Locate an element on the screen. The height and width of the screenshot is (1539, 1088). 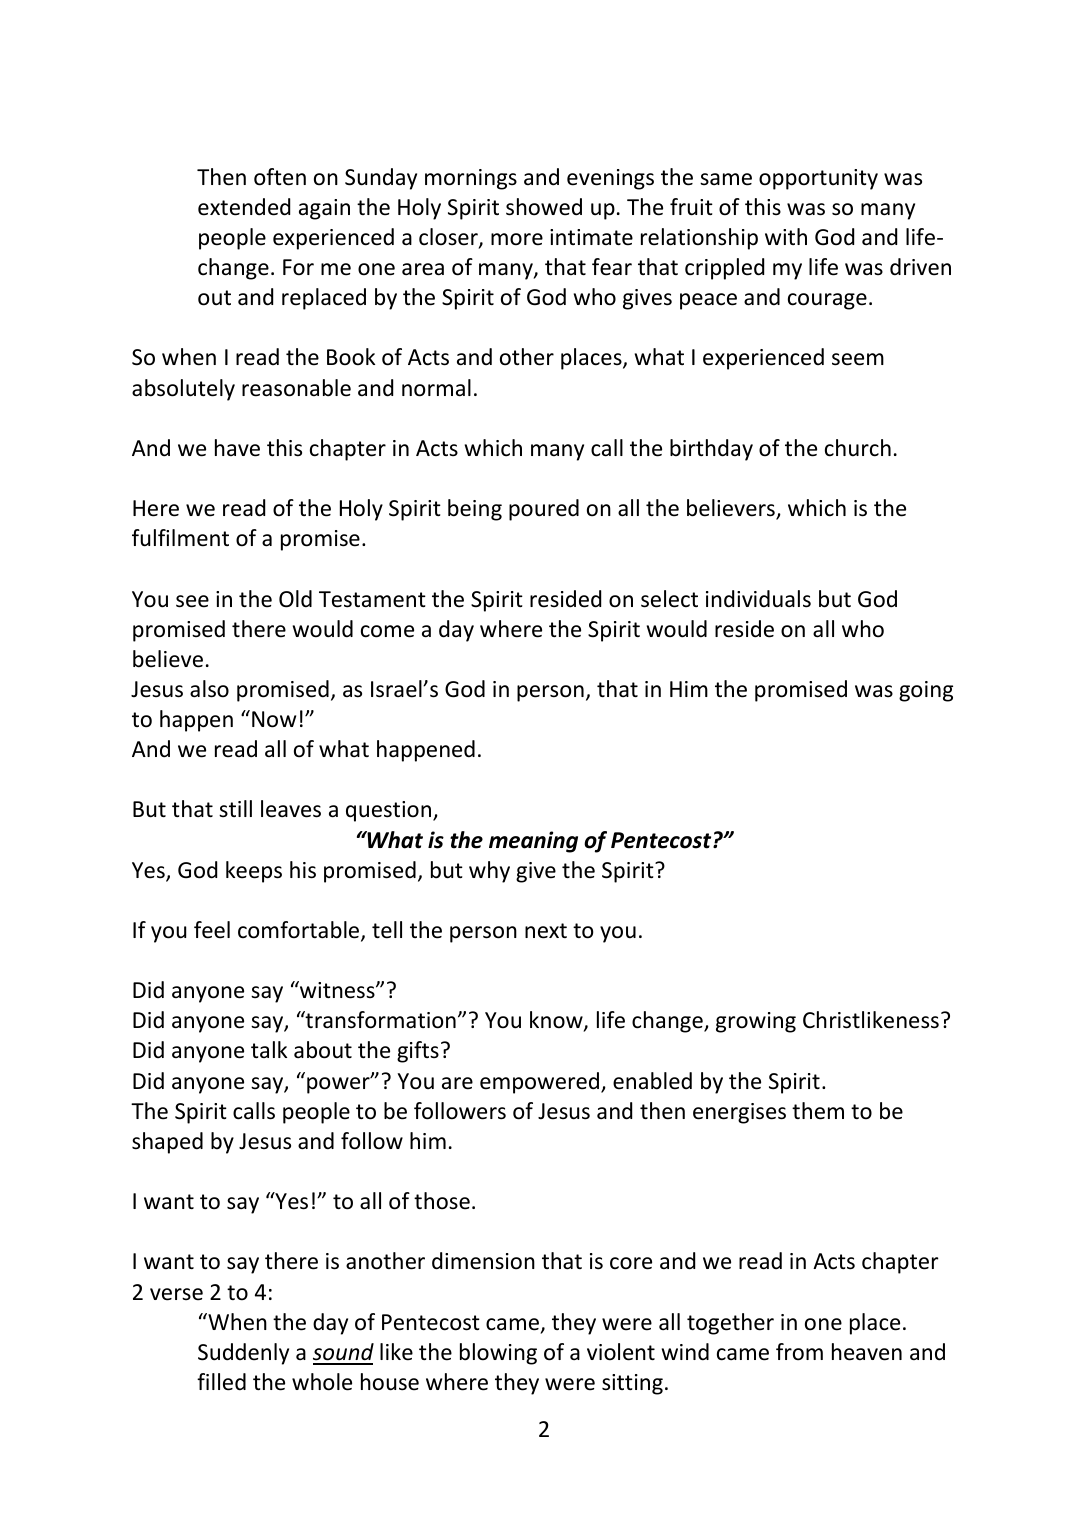
showed is located at coordinates (544, 207).
